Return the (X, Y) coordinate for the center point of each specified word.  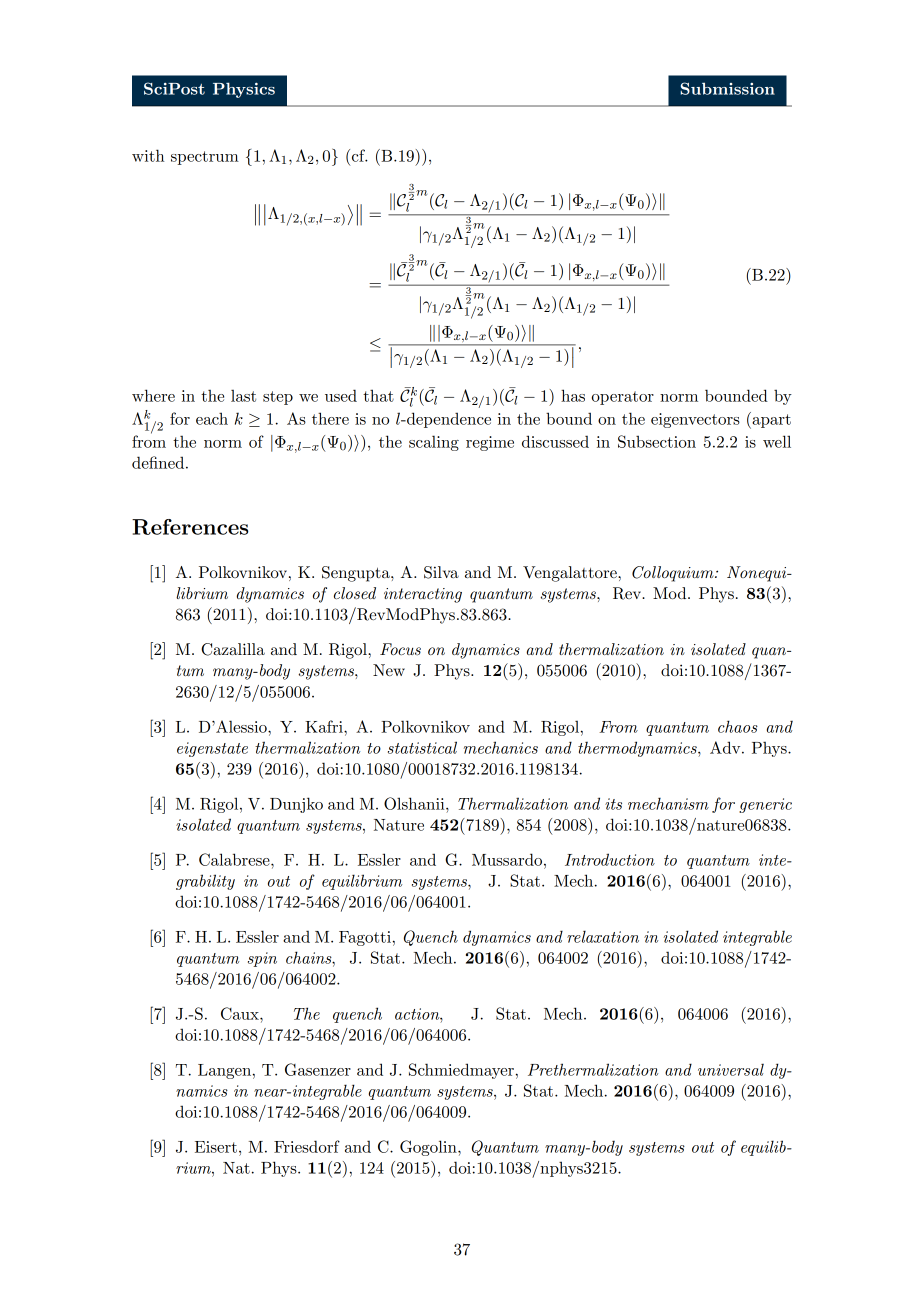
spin (262, 959)
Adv (726, 747)
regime (490, 443)
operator (623, 398)
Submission (727, 88)
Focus (400, 649)
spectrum (205, 158)
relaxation (603, 936)
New (389, 670)
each (212, 418)
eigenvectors (695, 420)
